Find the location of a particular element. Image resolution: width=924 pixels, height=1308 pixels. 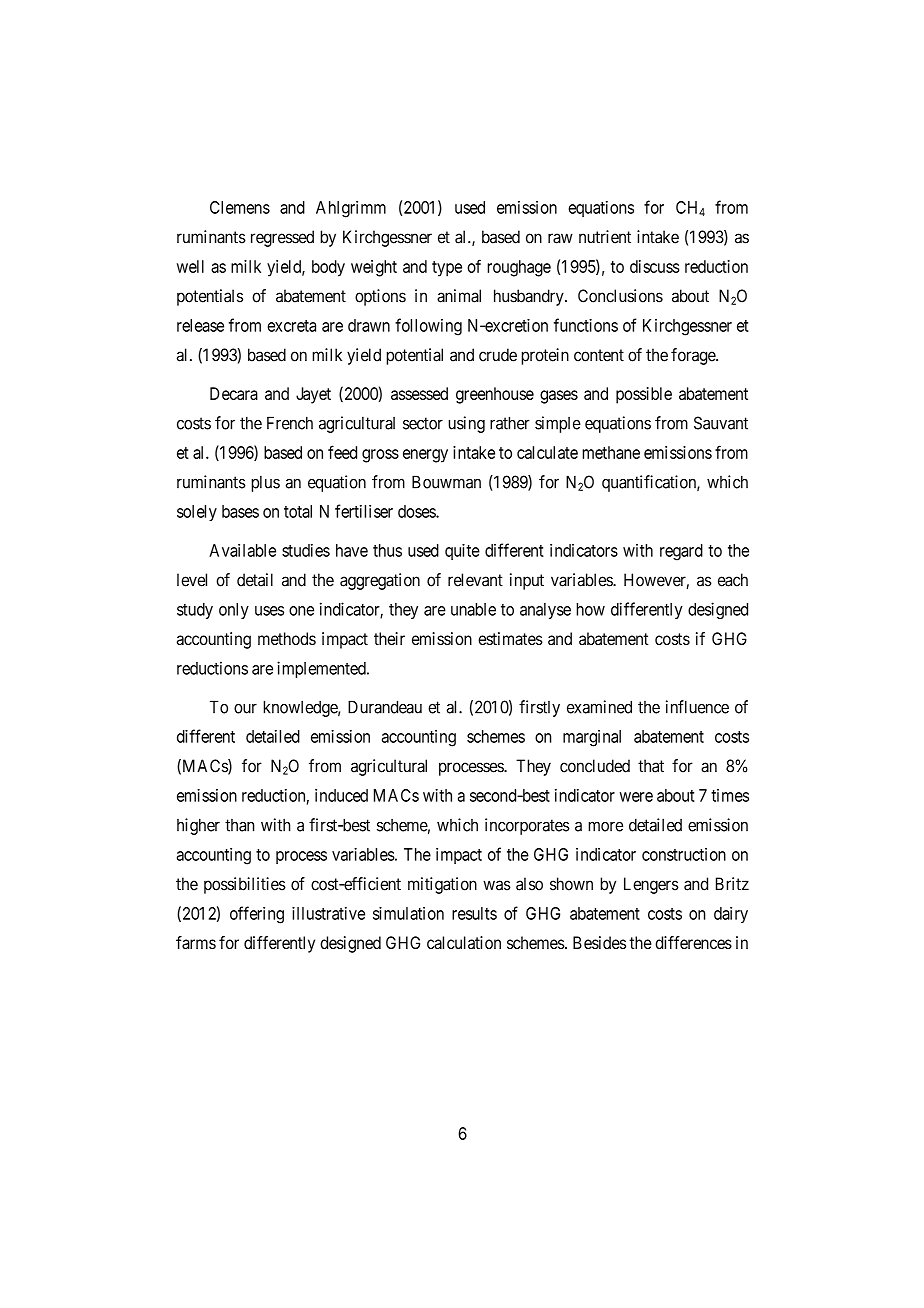

offering is located at coordinates (257, 915).
